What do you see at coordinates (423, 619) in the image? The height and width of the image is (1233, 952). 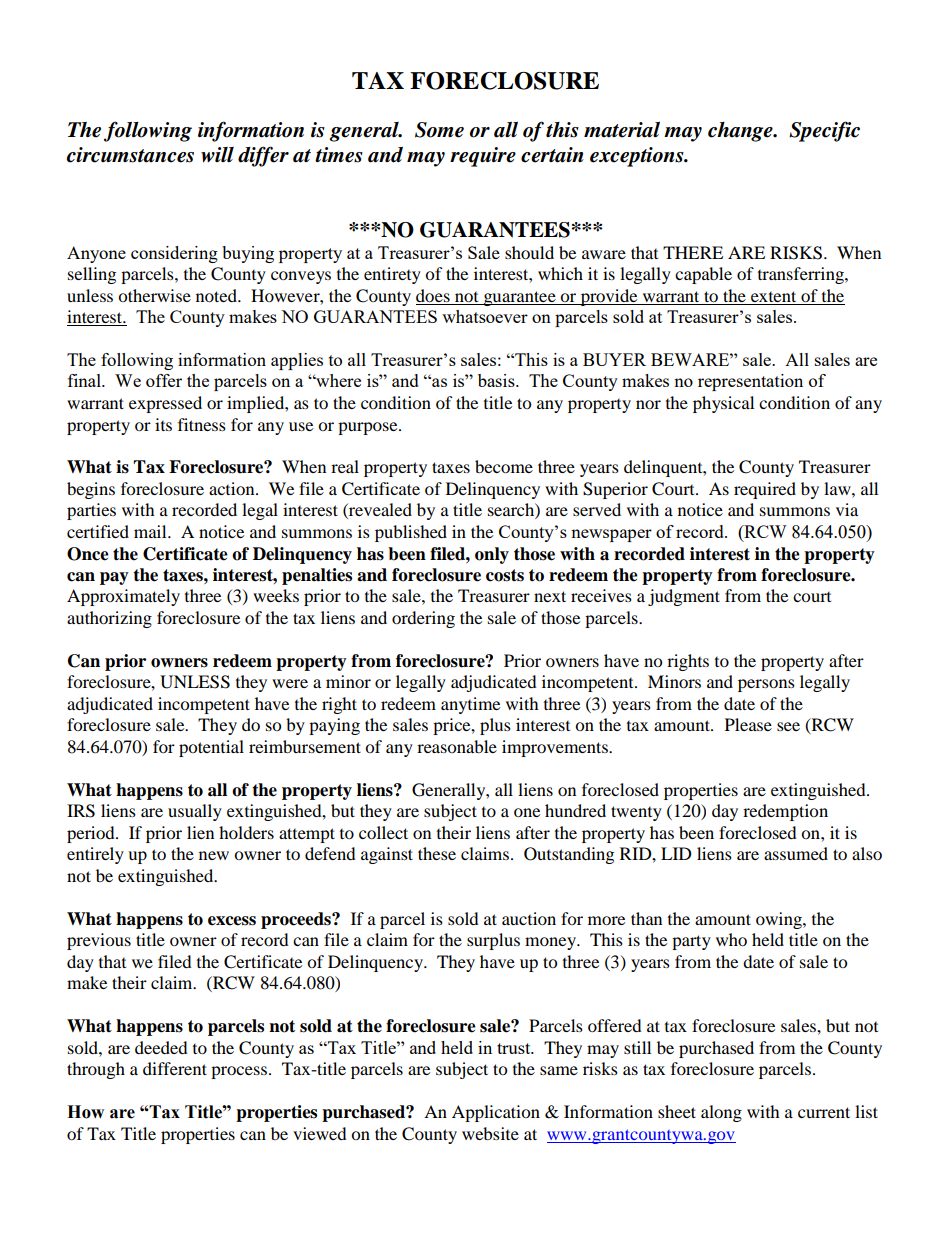 I see `ordering` at bounding box center [423, 619].
